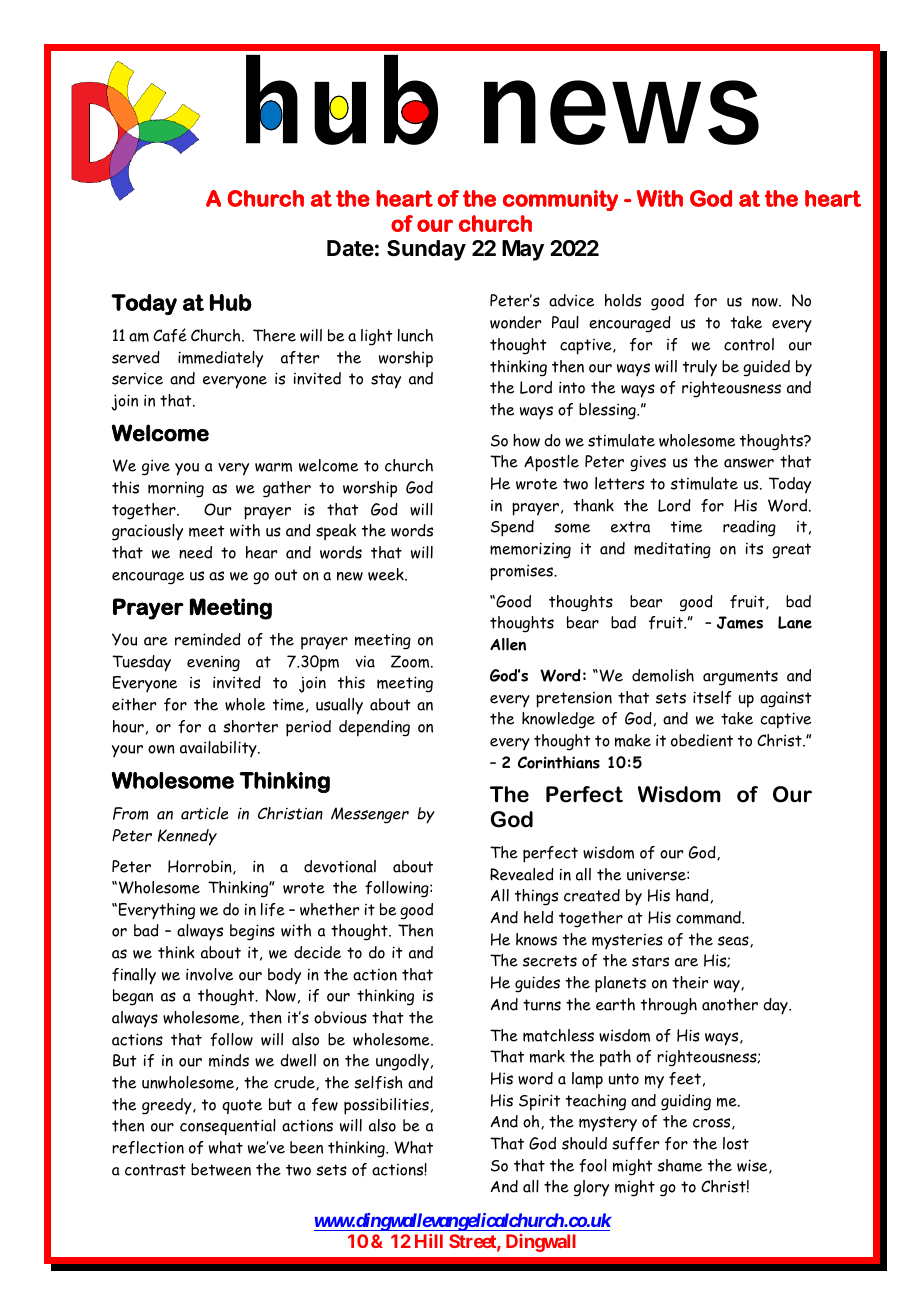 The width and height of the document is (924, 1308). I want to click on itself, so click(712, 697).
